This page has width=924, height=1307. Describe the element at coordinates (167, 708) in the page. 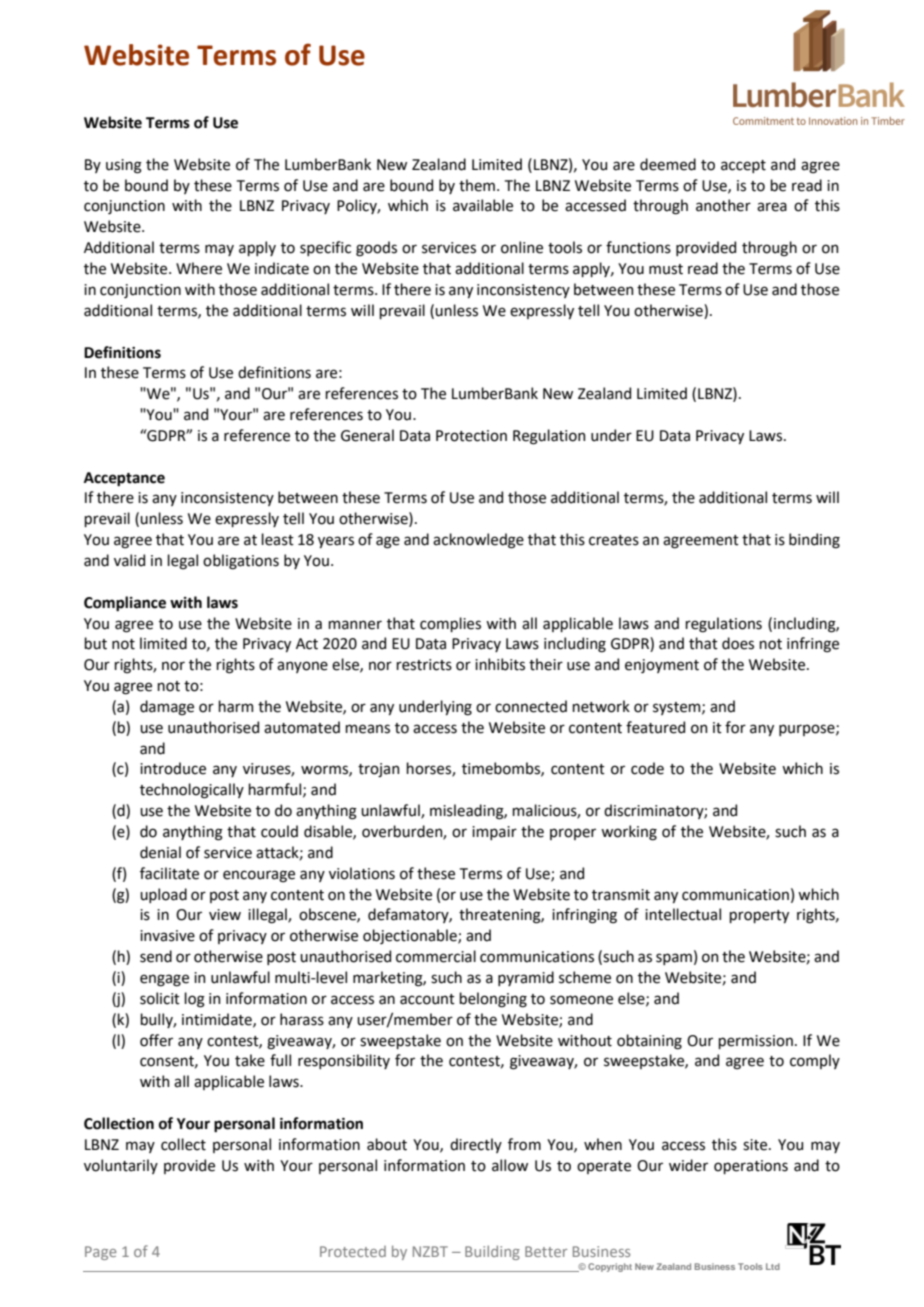

I see `damage` at that location.
